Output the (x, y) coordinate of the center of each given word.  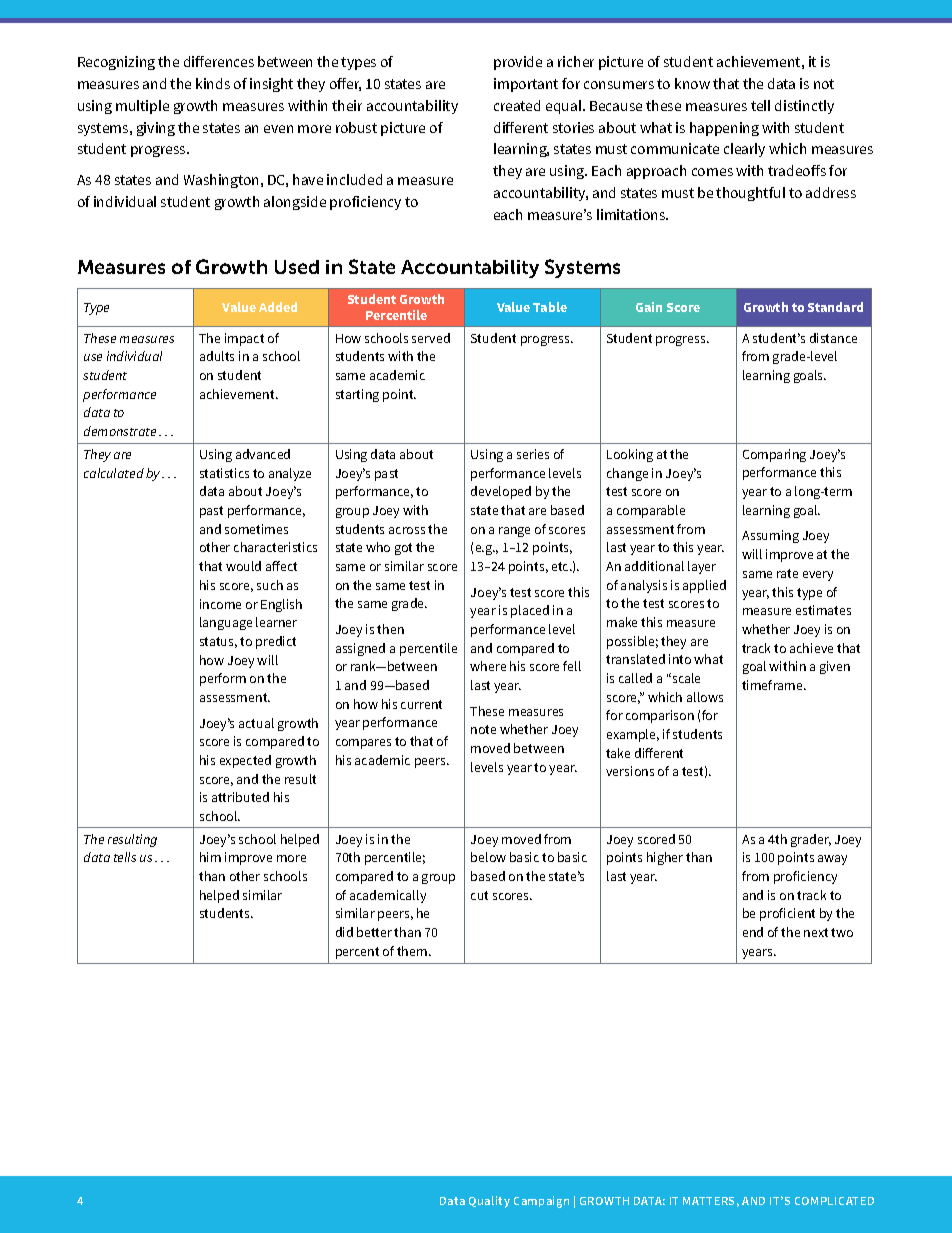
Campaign (541, 1202)
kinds (213, 83)
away (832, 860)
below (488, 857)
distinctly (804, 107)
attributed (240, 797)
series (533, 454)
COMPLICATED (834, 1201)
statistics (224, 473)
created (517, 105)
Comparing (774, 455)
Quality (489, 1202)
